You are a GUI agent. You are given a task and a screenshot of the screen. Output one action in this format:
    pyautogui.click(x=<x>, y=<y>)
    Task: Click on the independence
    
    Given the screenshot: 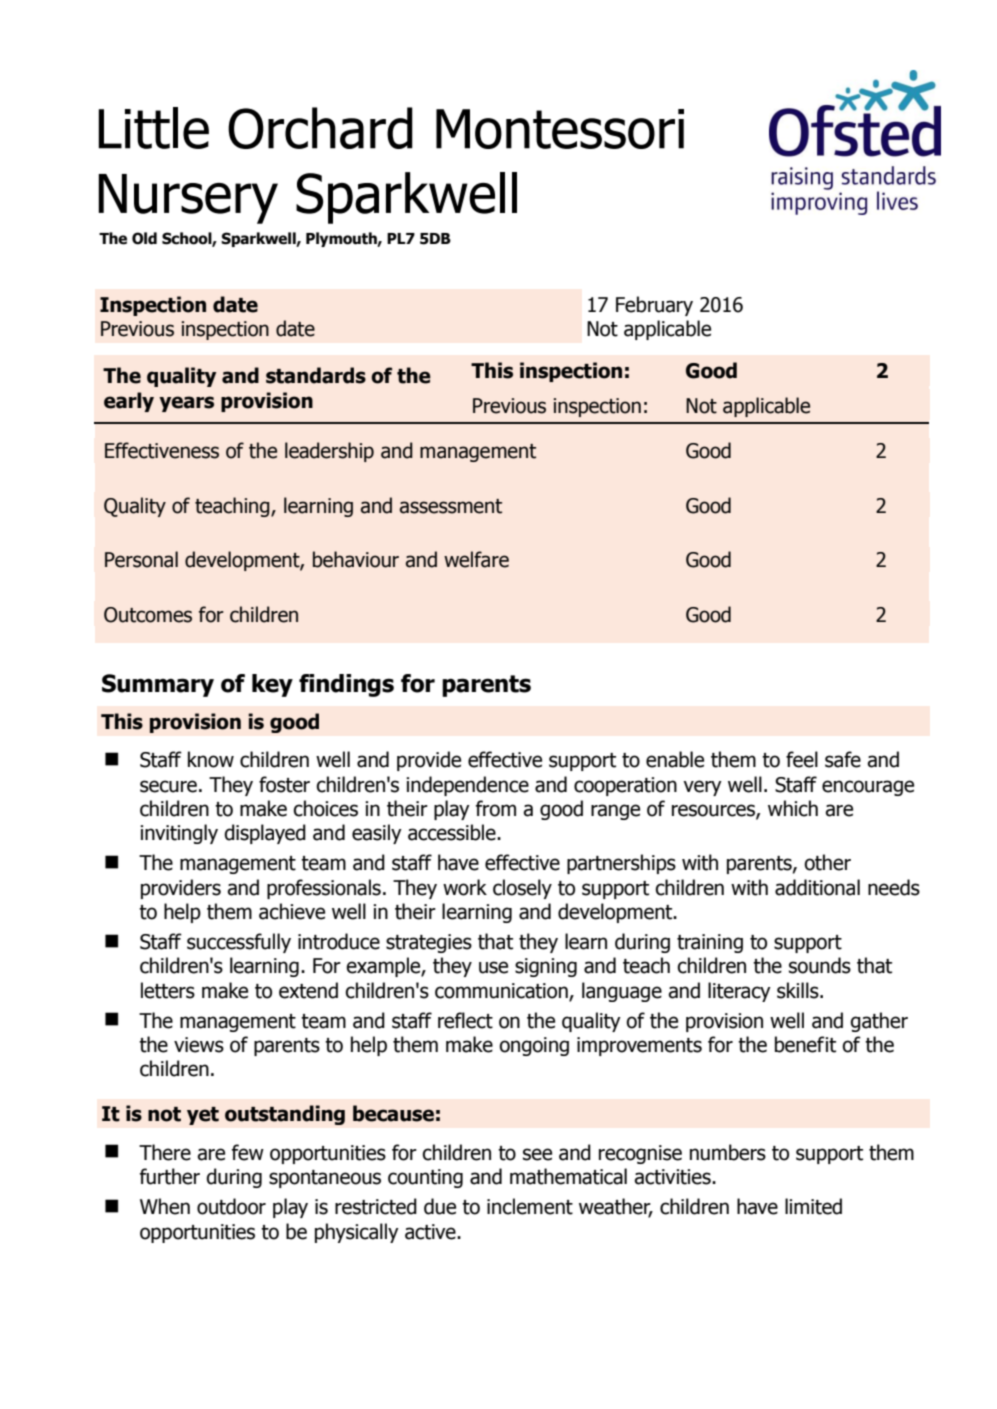 What is the action you would take?
    pyautogui.click(x=467, y=786)
